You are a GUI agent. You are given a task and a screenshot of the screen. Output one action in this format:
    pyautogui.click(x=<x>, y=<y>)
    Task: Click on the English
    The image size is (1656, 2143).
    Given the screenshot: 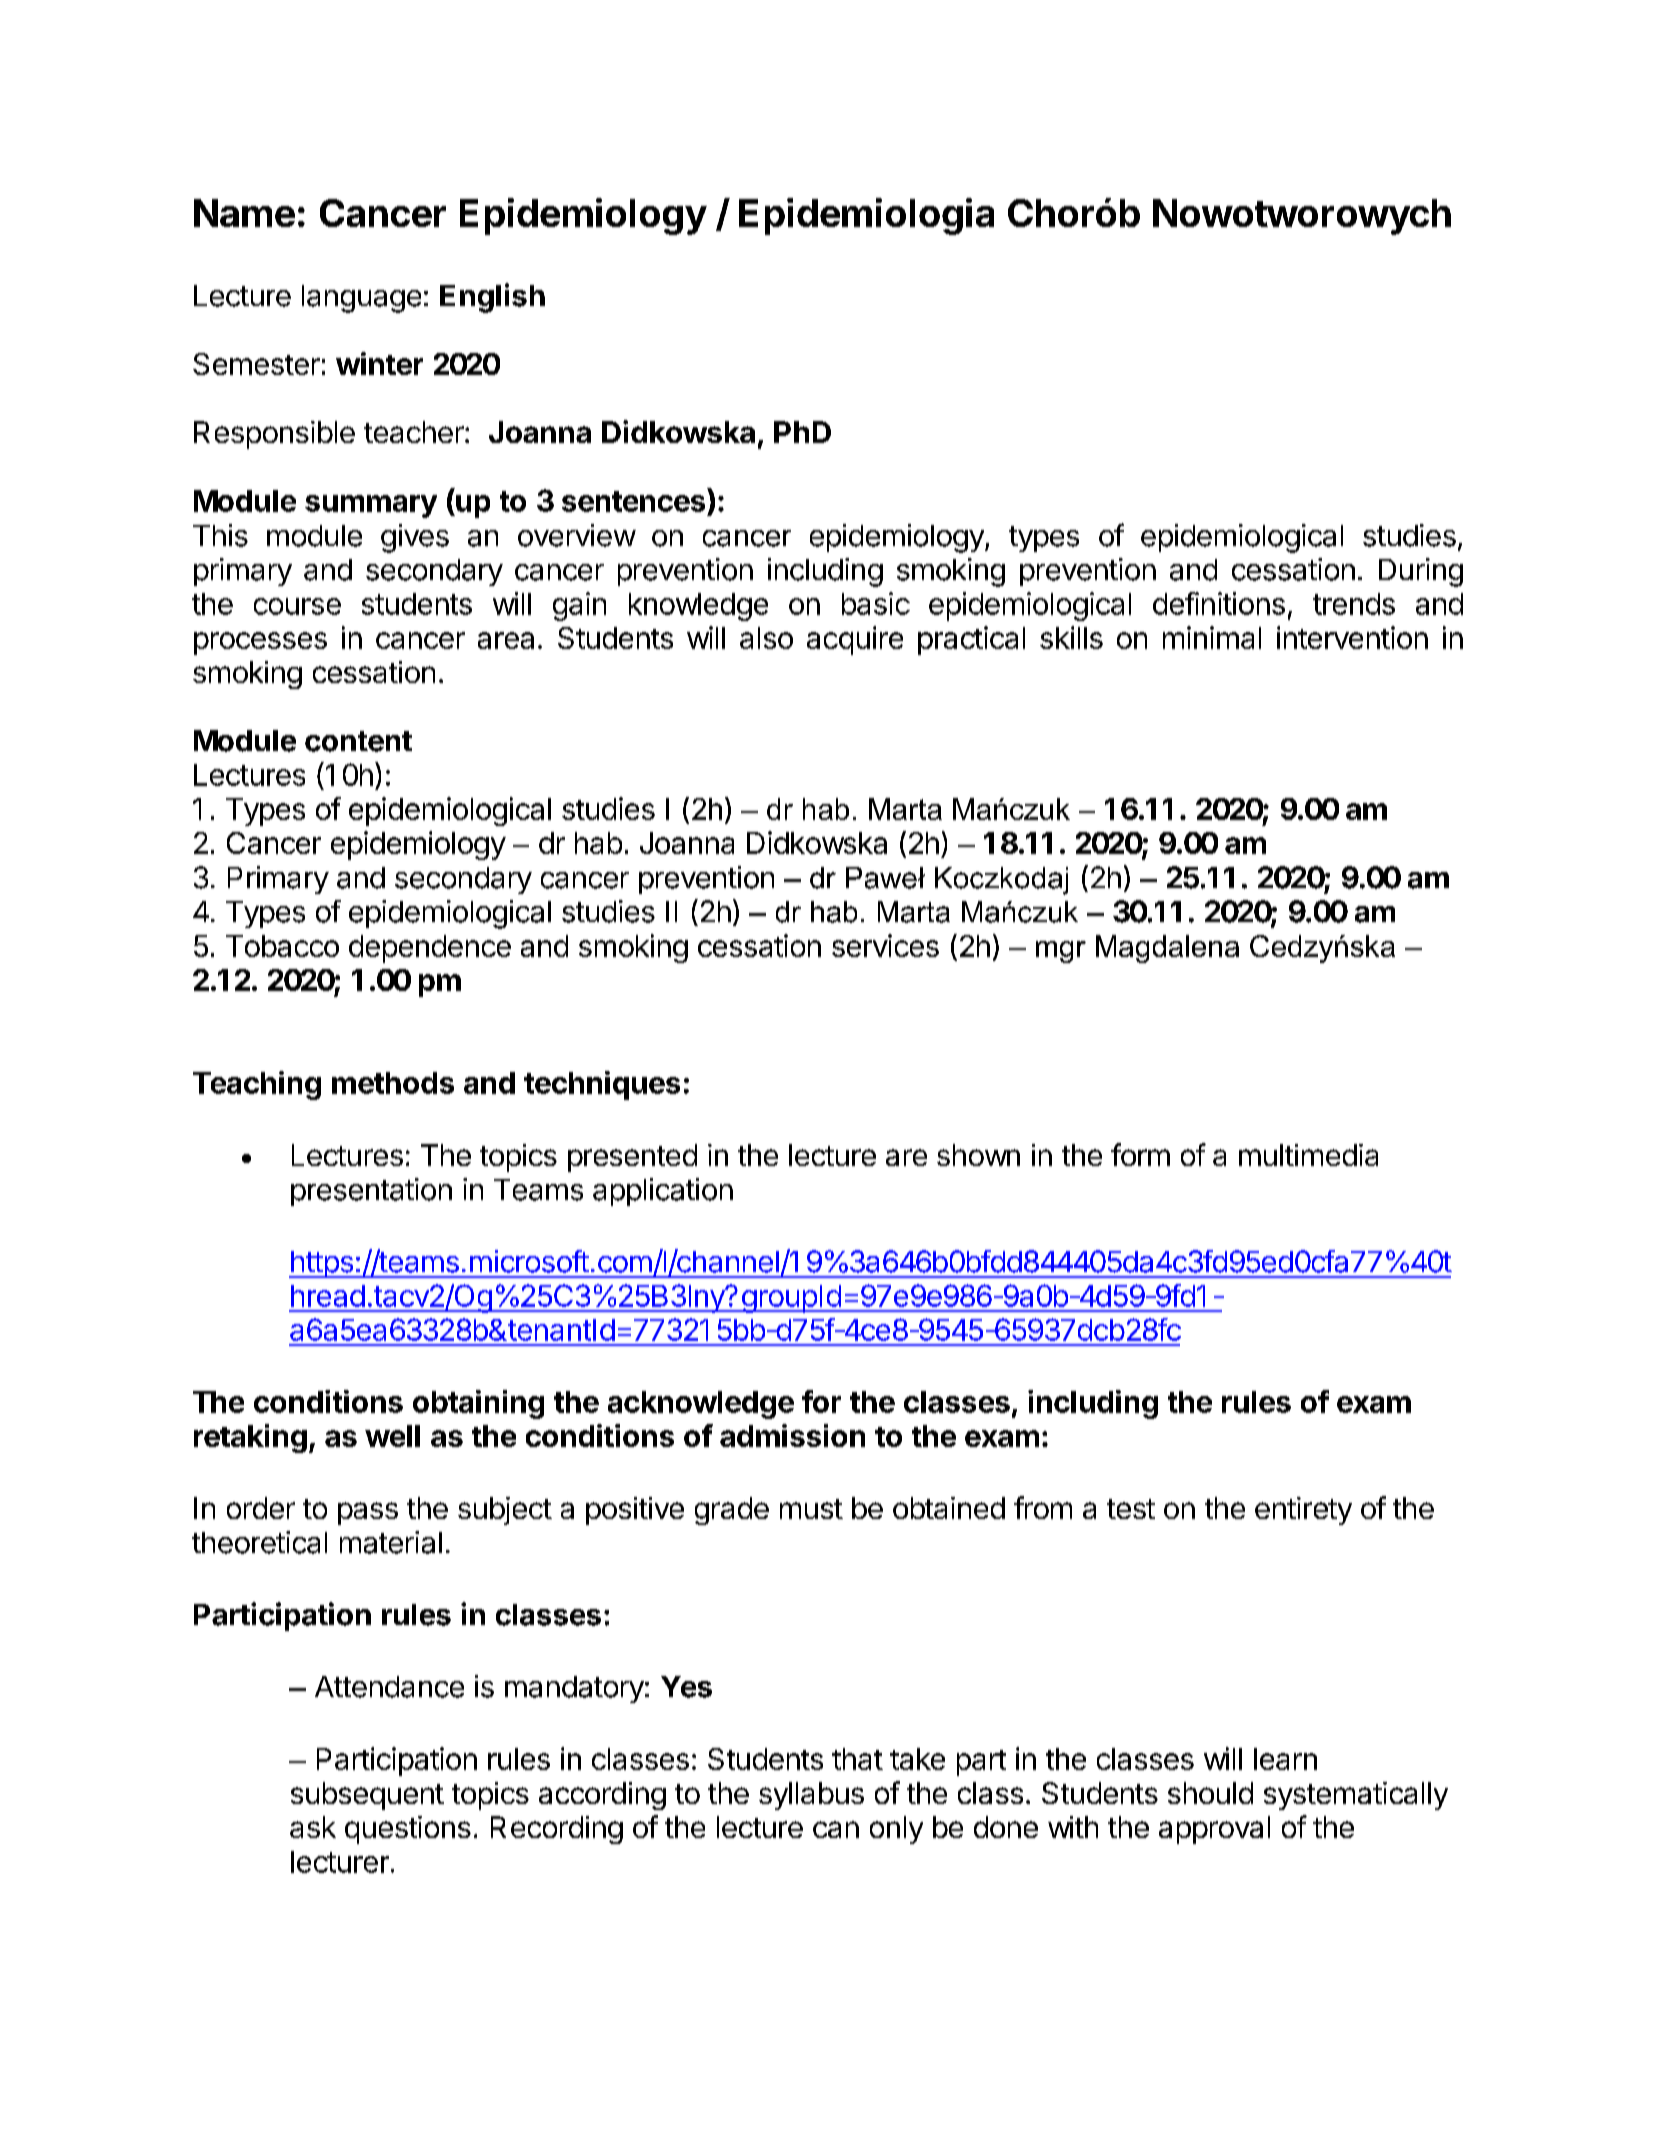 What is the action you would take?
    pyautogui.click(x=492, y=298)
